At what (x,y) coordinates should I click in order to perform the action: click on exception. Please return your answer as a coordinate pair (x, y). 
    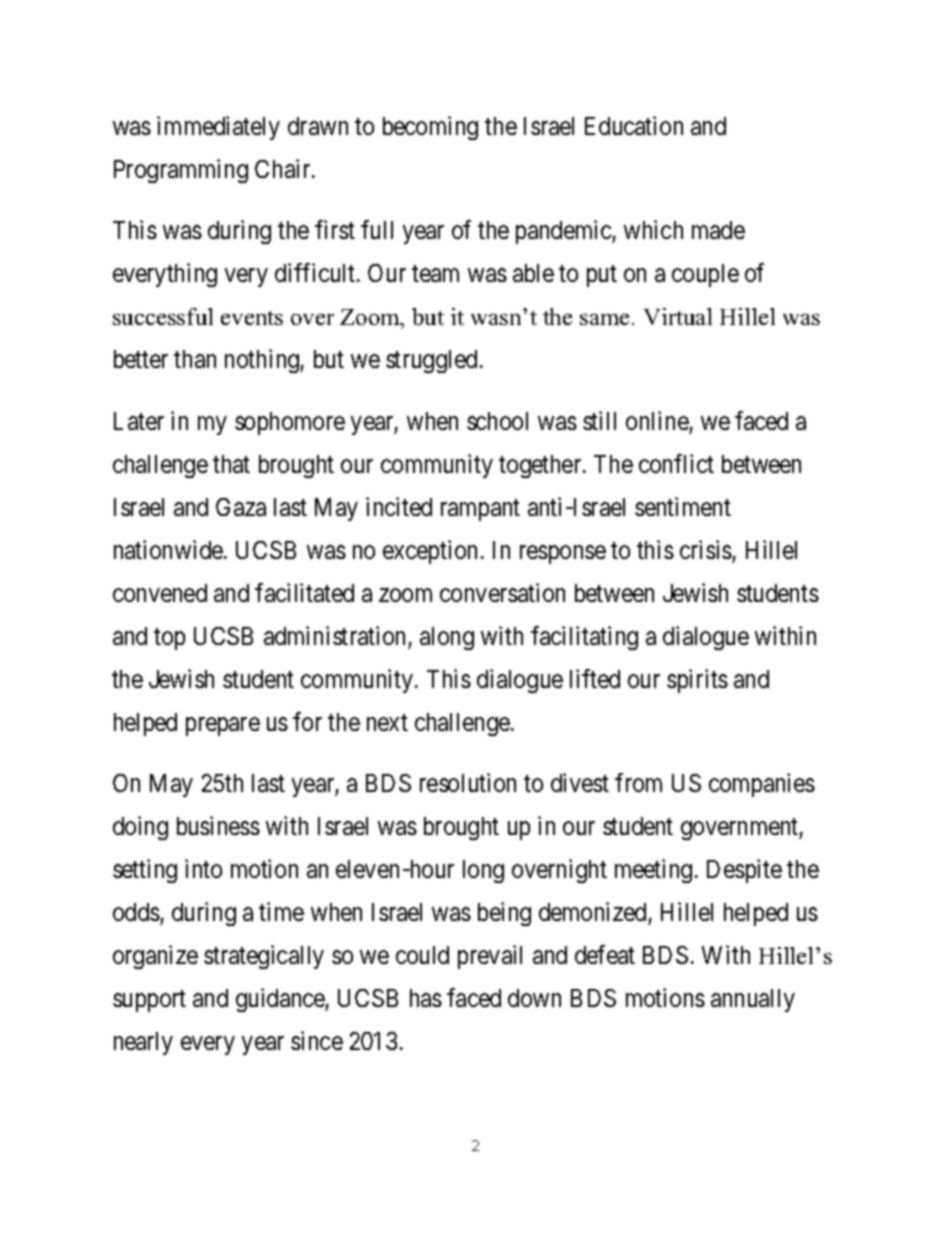
    Looking at the image, I should click on (430, 552).
